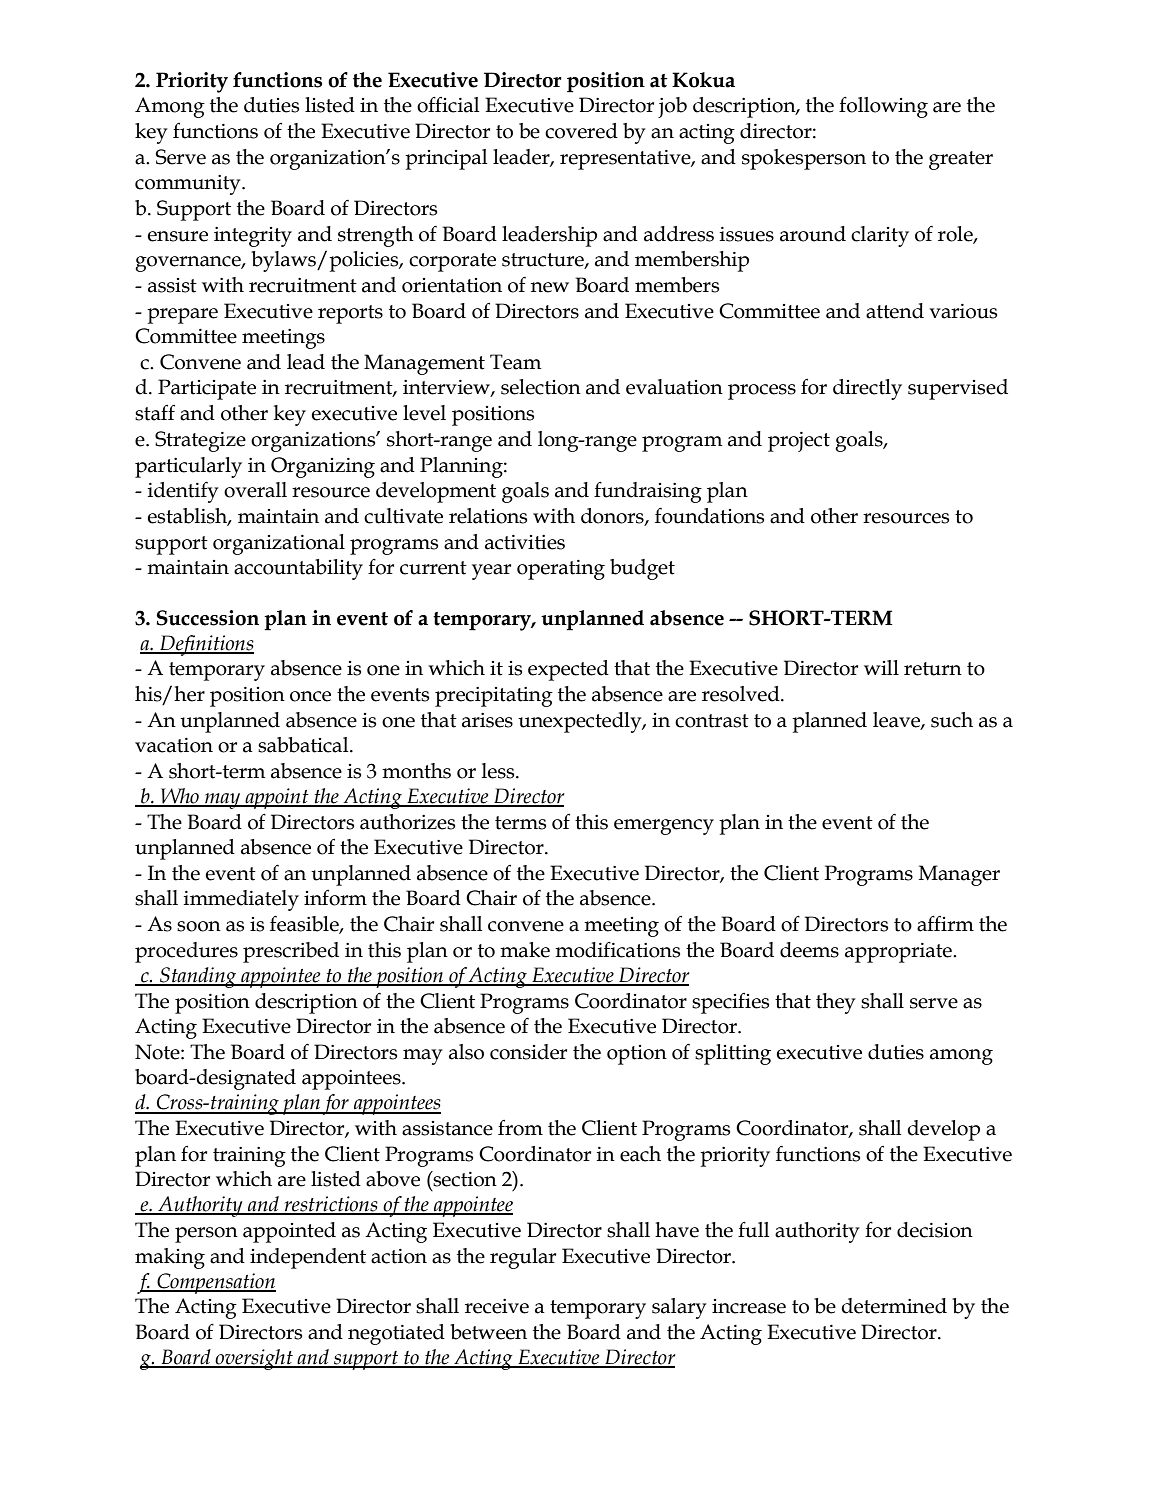 The height and width of the screenshot is (1487, 1149). What do you see at coordinates (304, 745) in the screenshot?
I see `sabbatical` at bounding box center [304, 745].
